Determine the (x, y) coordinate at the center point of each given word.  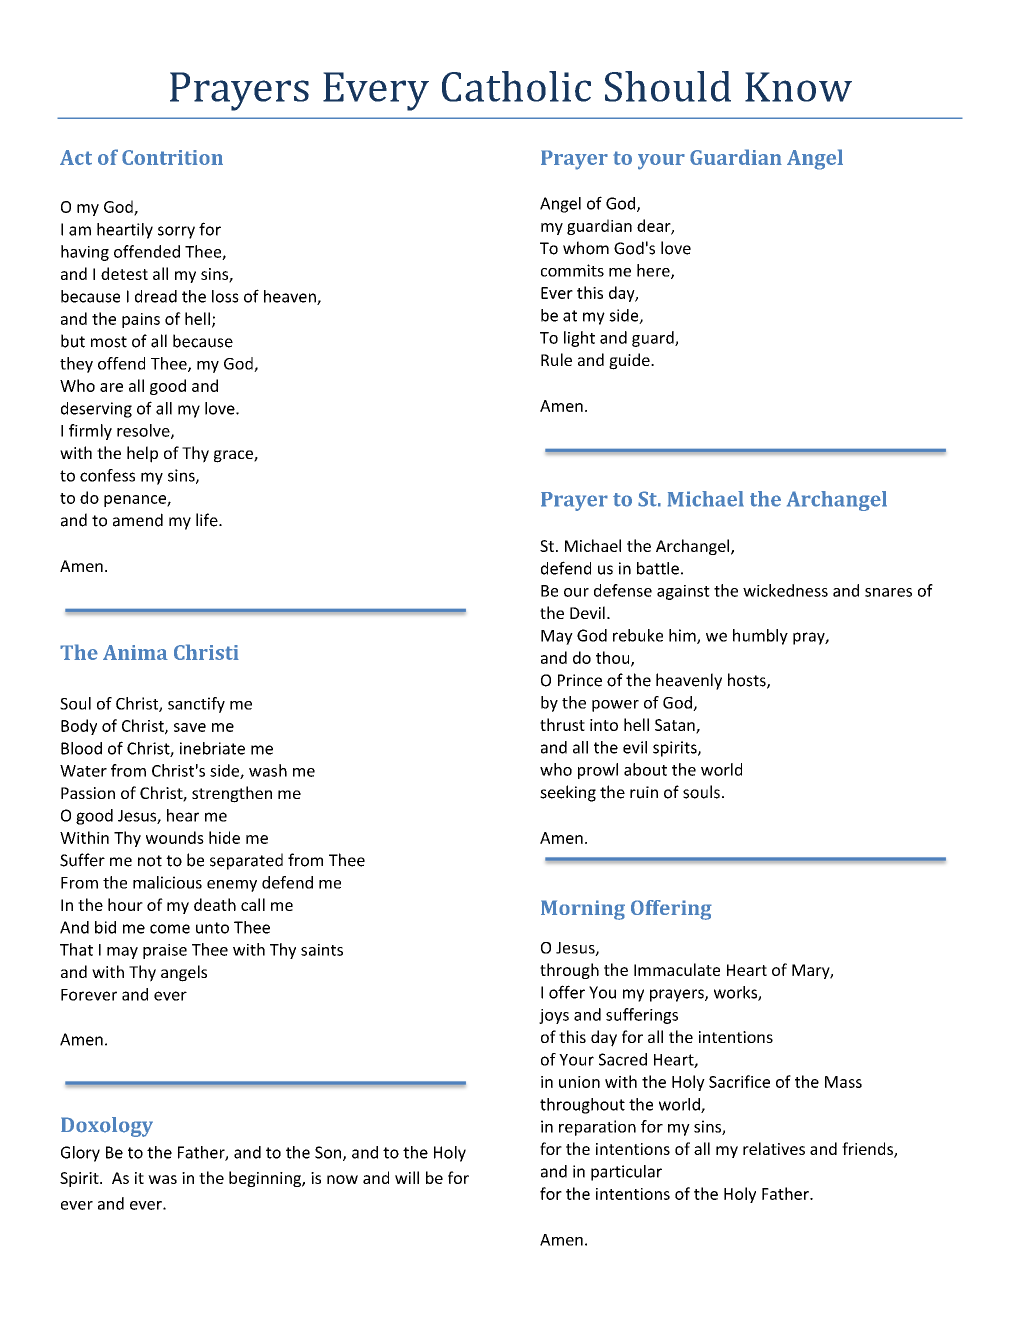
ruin (644, 792)
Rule (556, 359)
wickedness (785, 590)
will (407, 1177)
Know (798, 87)
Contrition (172, 157)
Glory (80, 1154)
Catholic (516, 86)
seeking (568, 793)
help (142, 454)
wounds (175, 837)
